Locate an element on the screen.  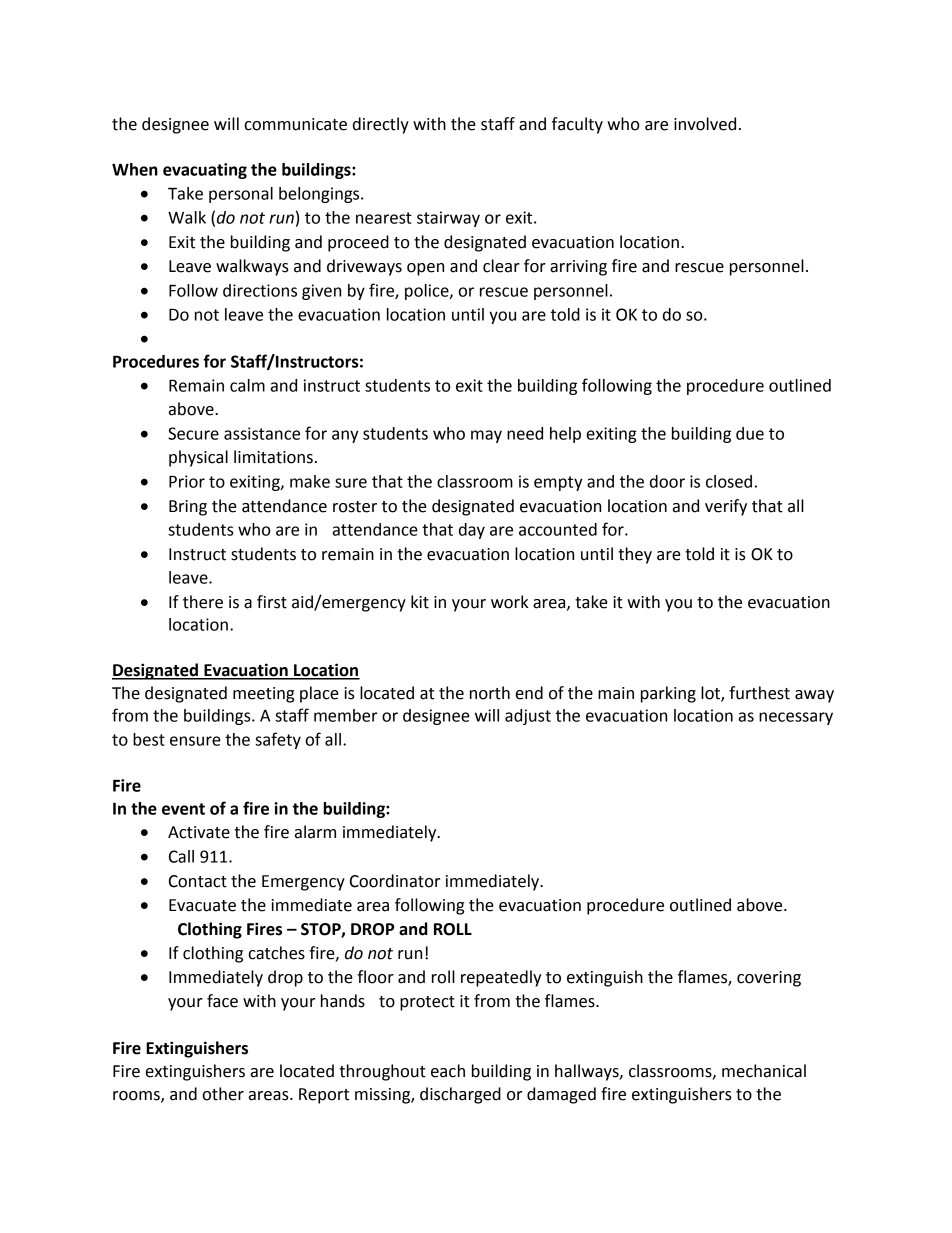
involved is located at coordinates (705, 124).
